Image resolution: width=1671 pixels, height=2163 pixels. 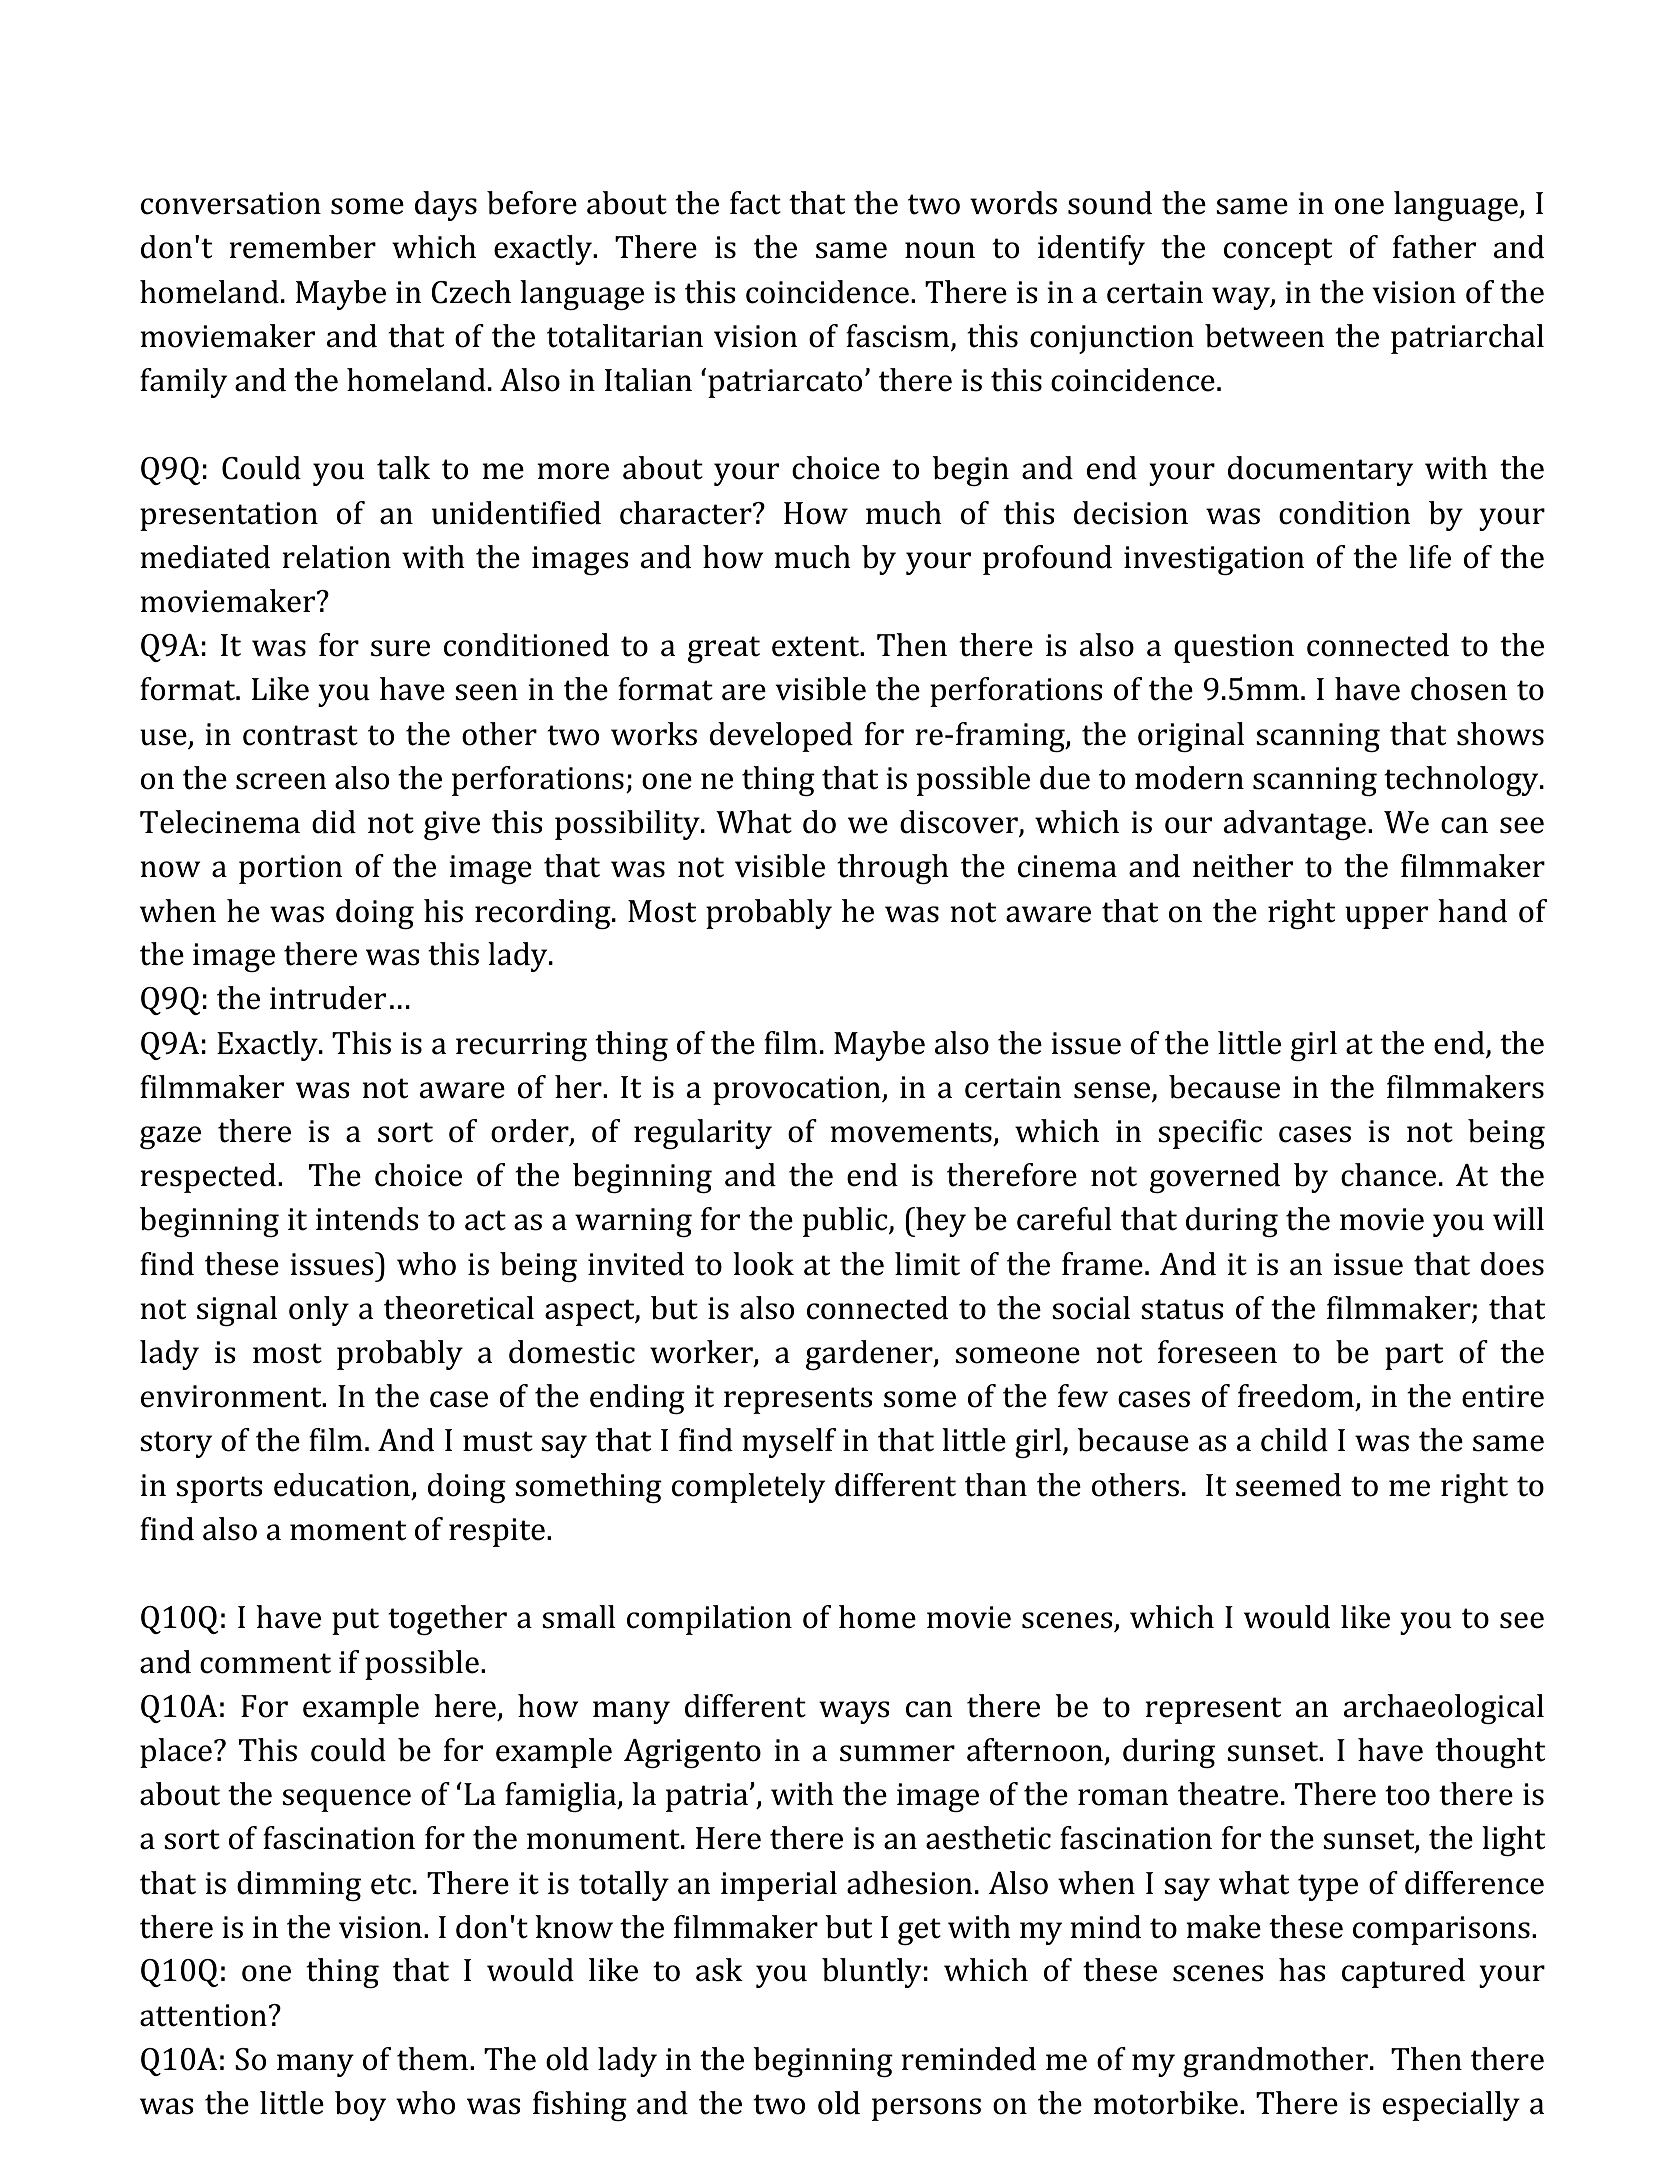 What do you see at coordinates (789, 1443) in the page?
I see `myself` at bounding box center [789, 1443].
